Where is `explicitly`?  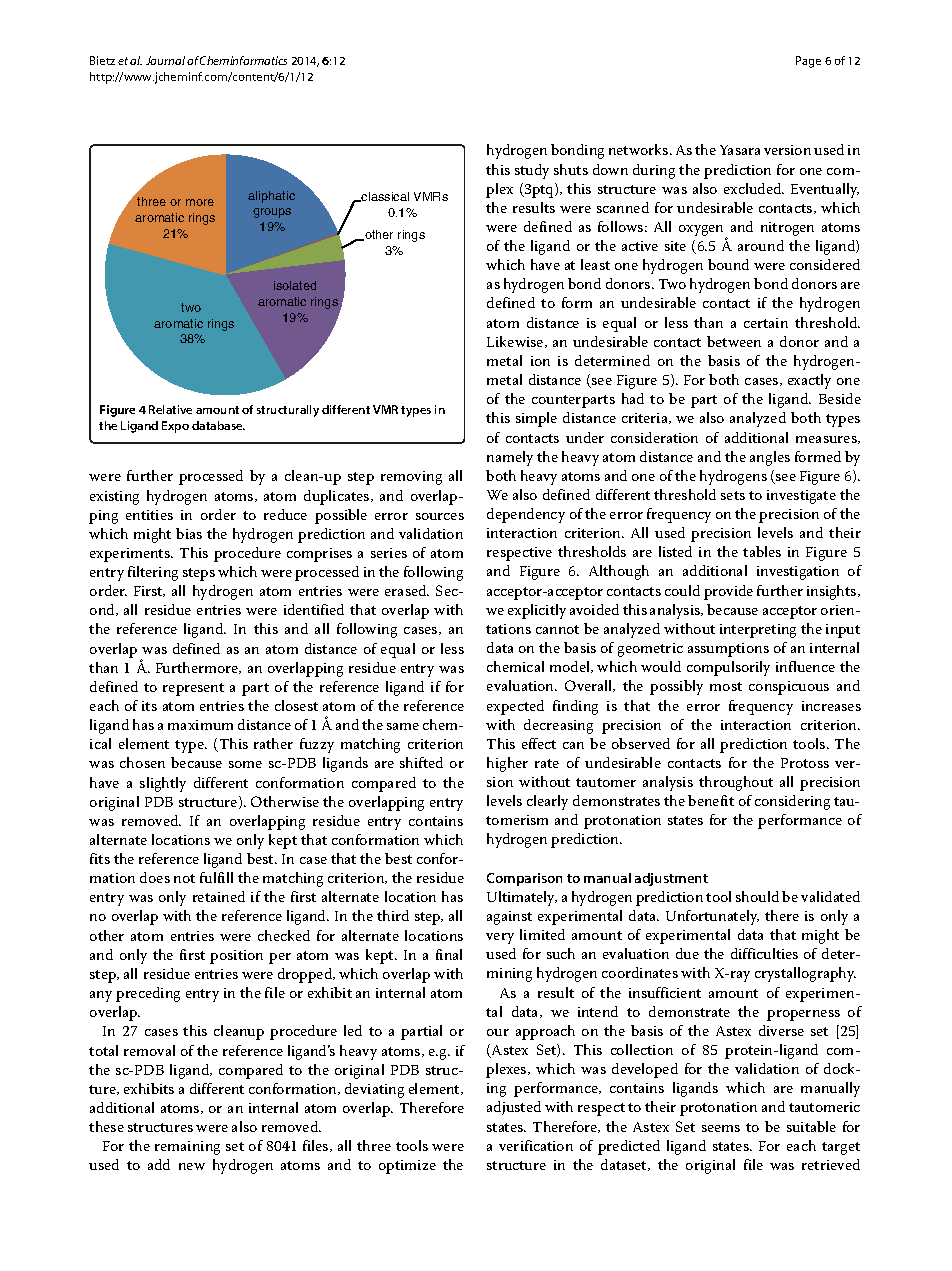
explicitly is located at coordinates (537, 611).
